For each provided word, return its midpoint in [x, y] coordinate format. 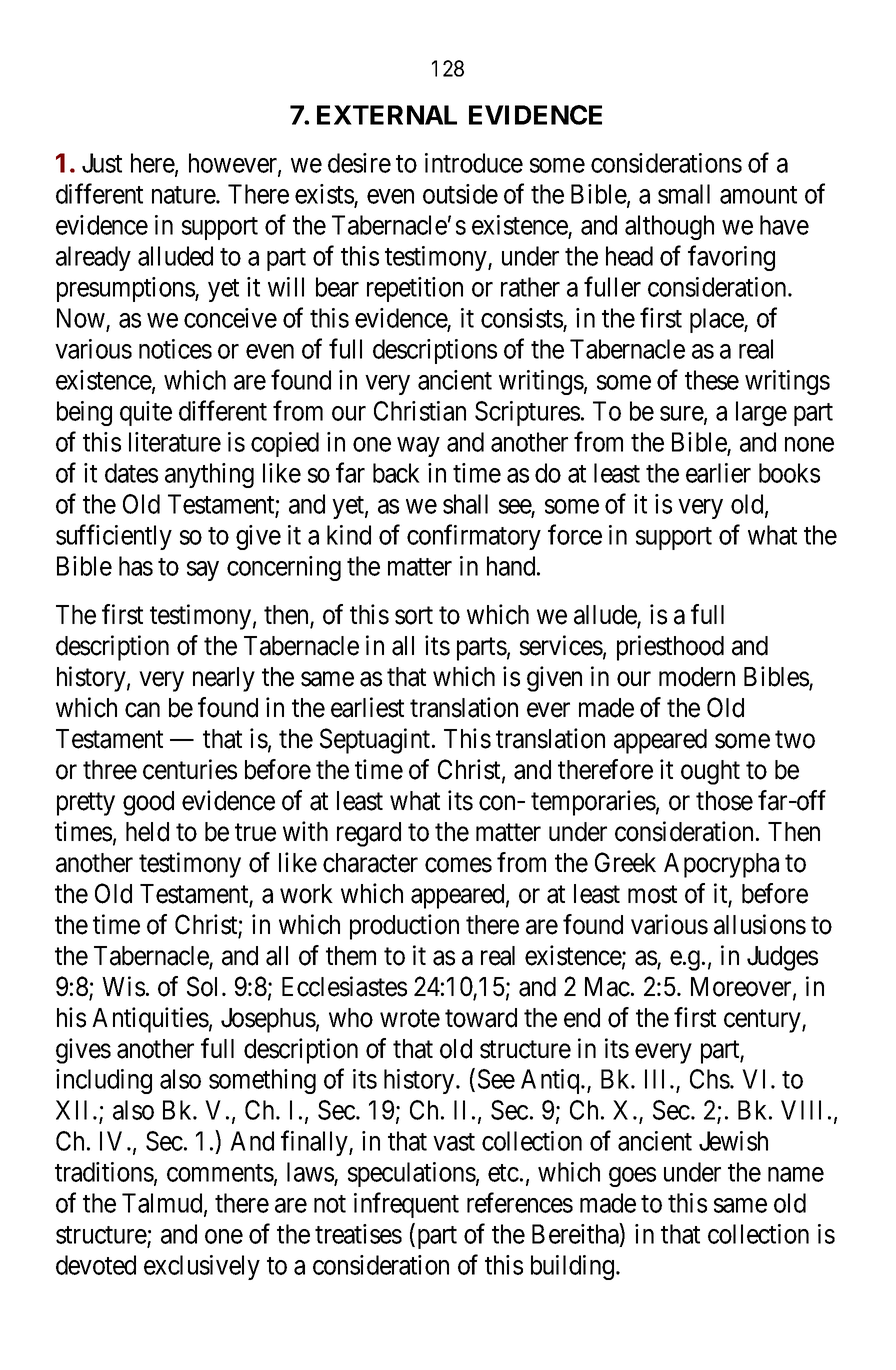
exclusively [202, 1267]
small [684, 194]
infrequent [406, 1205]
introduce [474, 163]
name [796, 1174]
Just [102, 163]
